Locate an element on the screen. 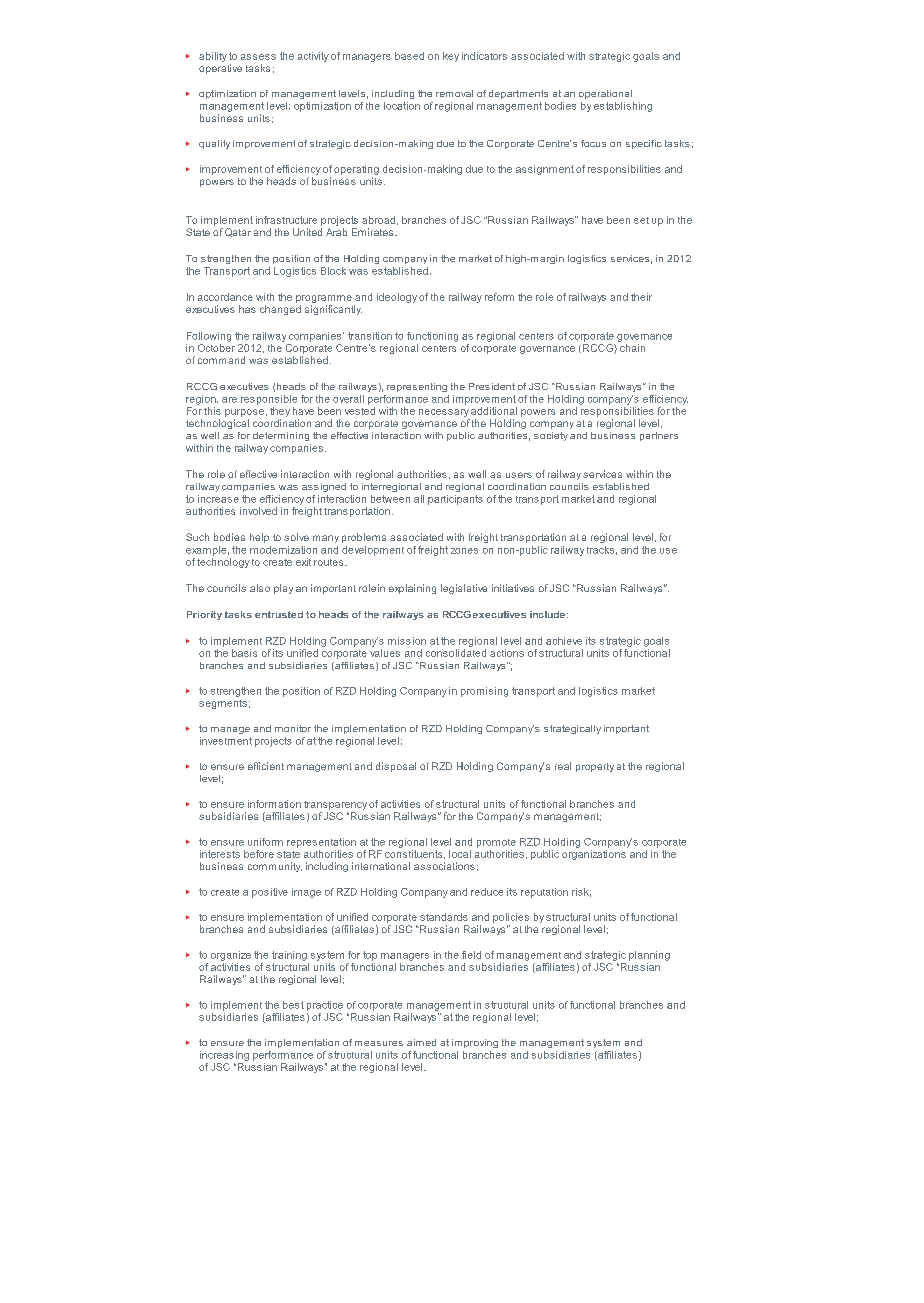 The width and height of the screenshot is (924, 1303). property is located at coordinates (595, 767).
